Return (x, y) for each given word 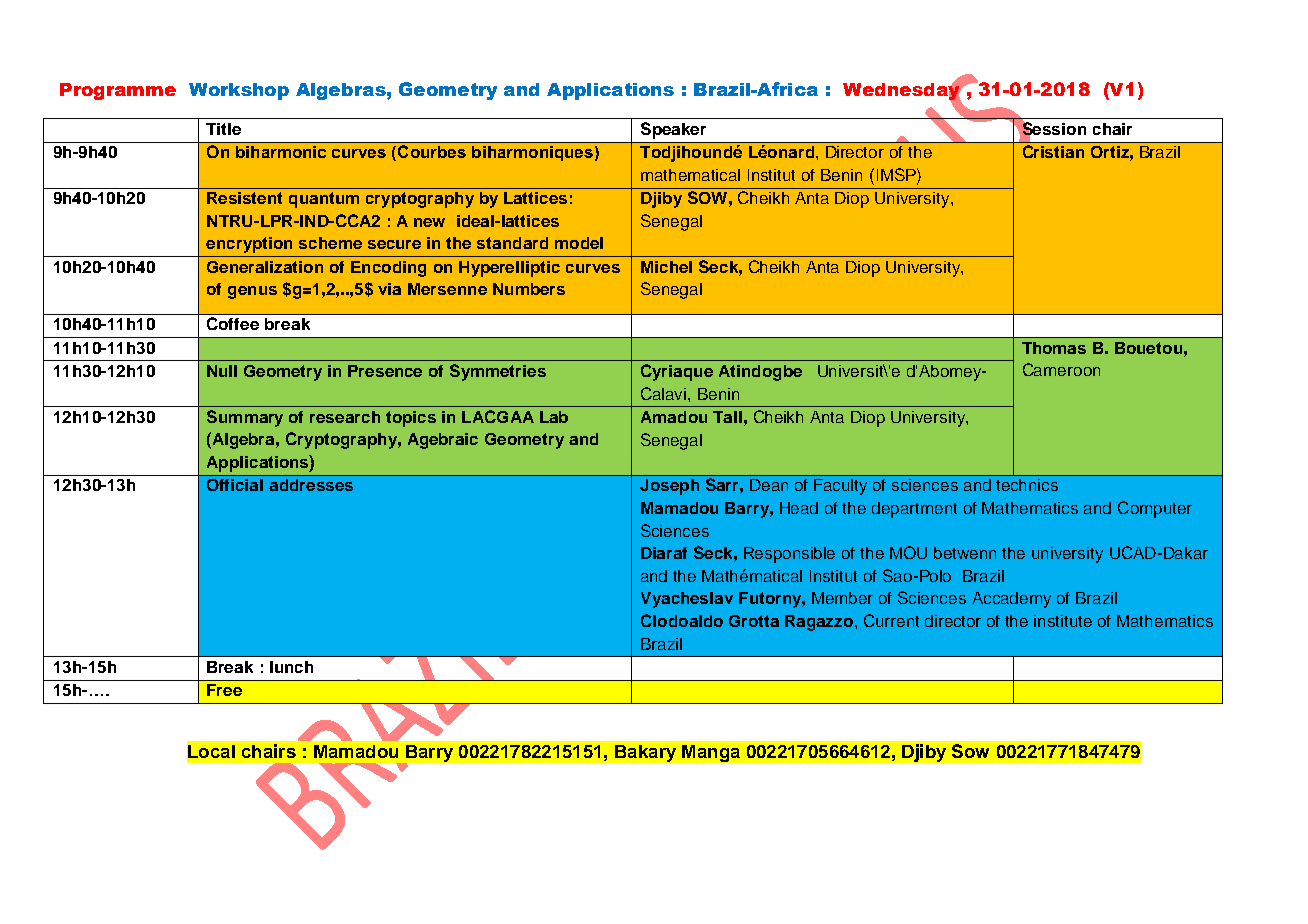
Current (891, 620)
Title (223, 129)
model (579, 243)
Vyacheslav (687, 600)
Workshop (239, 91)
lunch (291, 667)
